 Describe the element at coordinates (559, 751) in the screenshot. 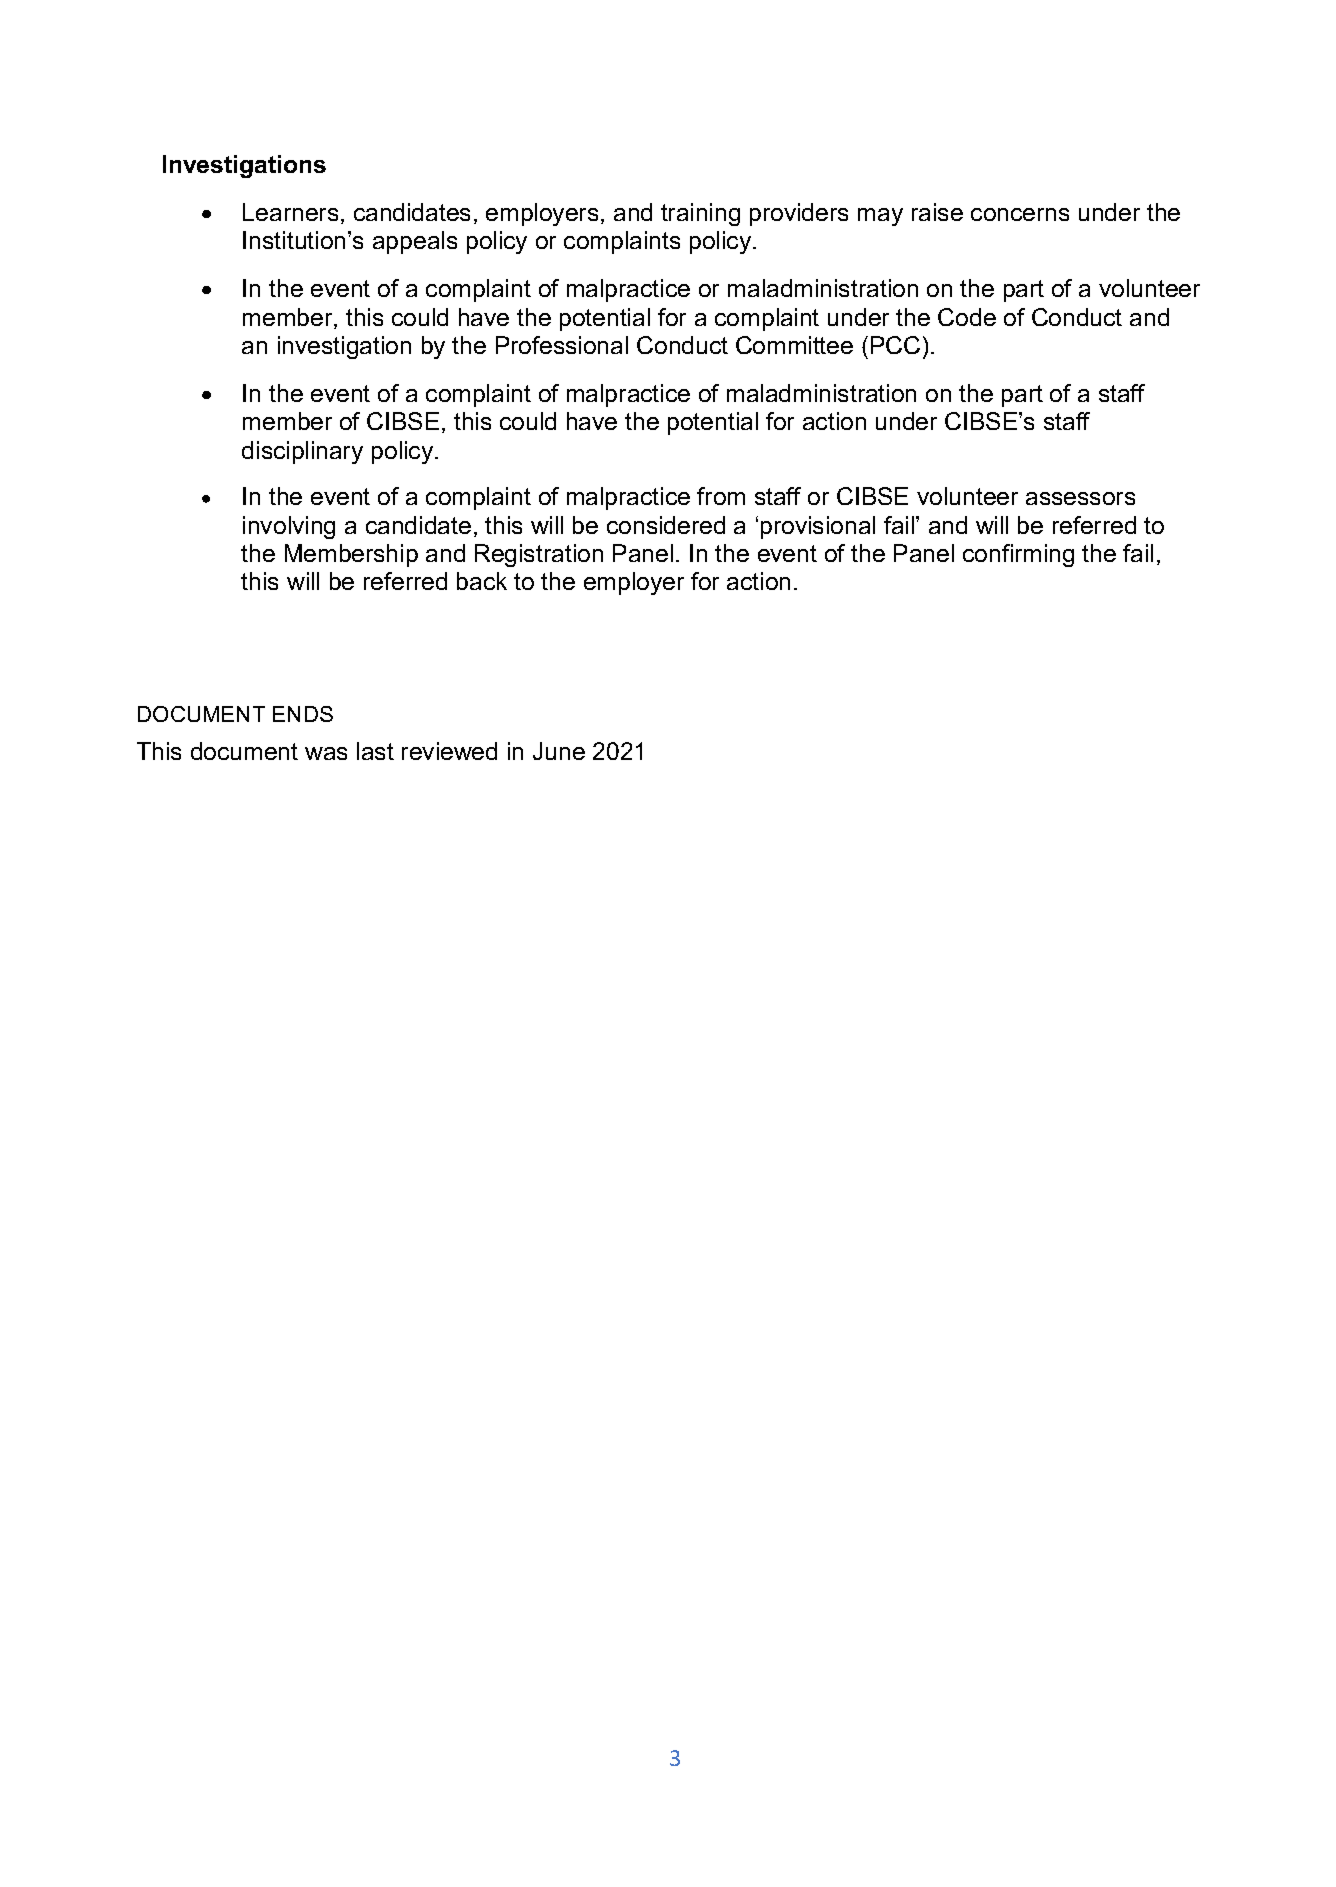

I see `June` at that location.
